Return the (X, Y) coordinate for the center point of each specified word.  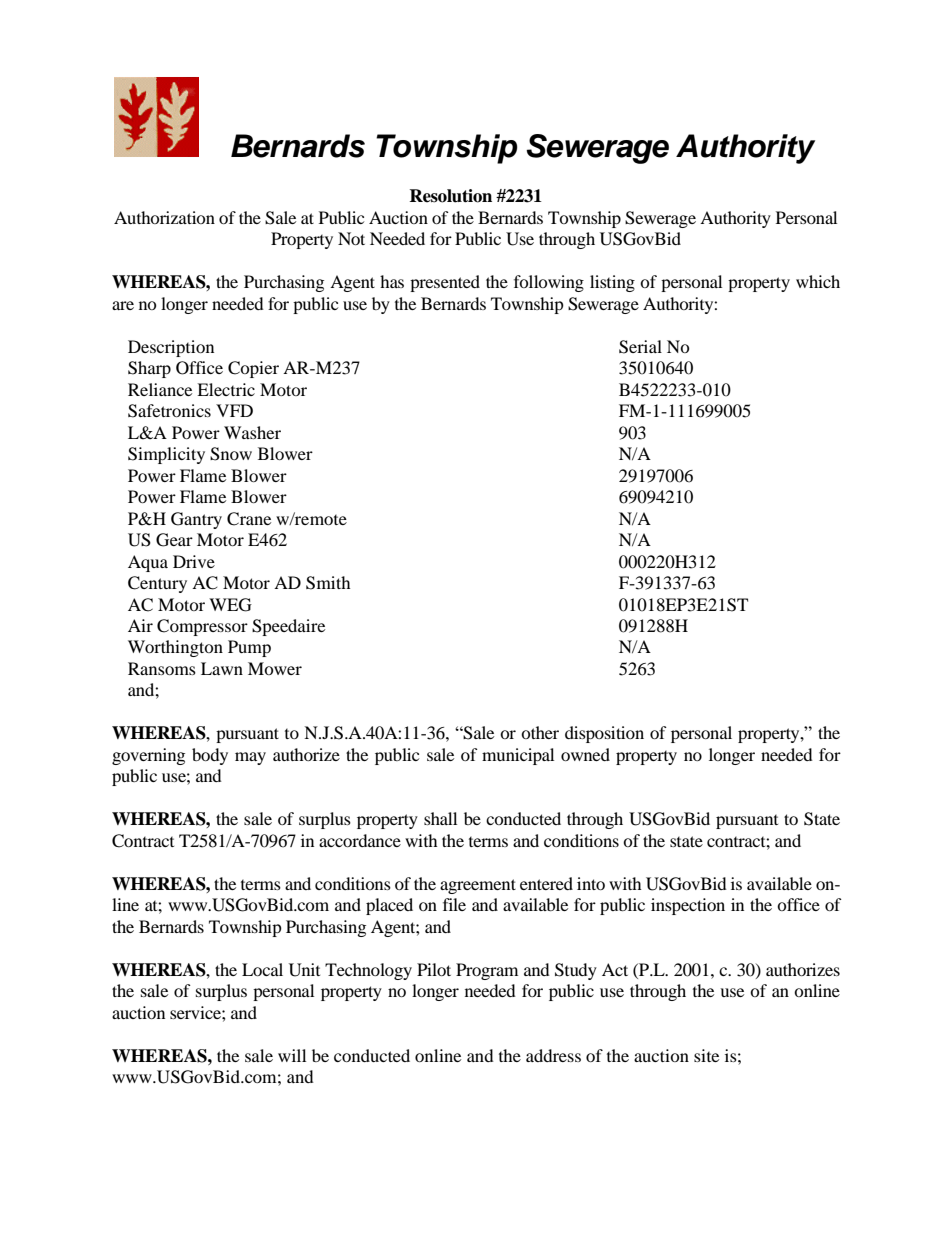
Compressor (202, 627)
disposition (604, 734)
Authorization (164, 217)
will (292, 1055)
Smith (328, 583)
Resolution (450, 196)
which (818, 281)
